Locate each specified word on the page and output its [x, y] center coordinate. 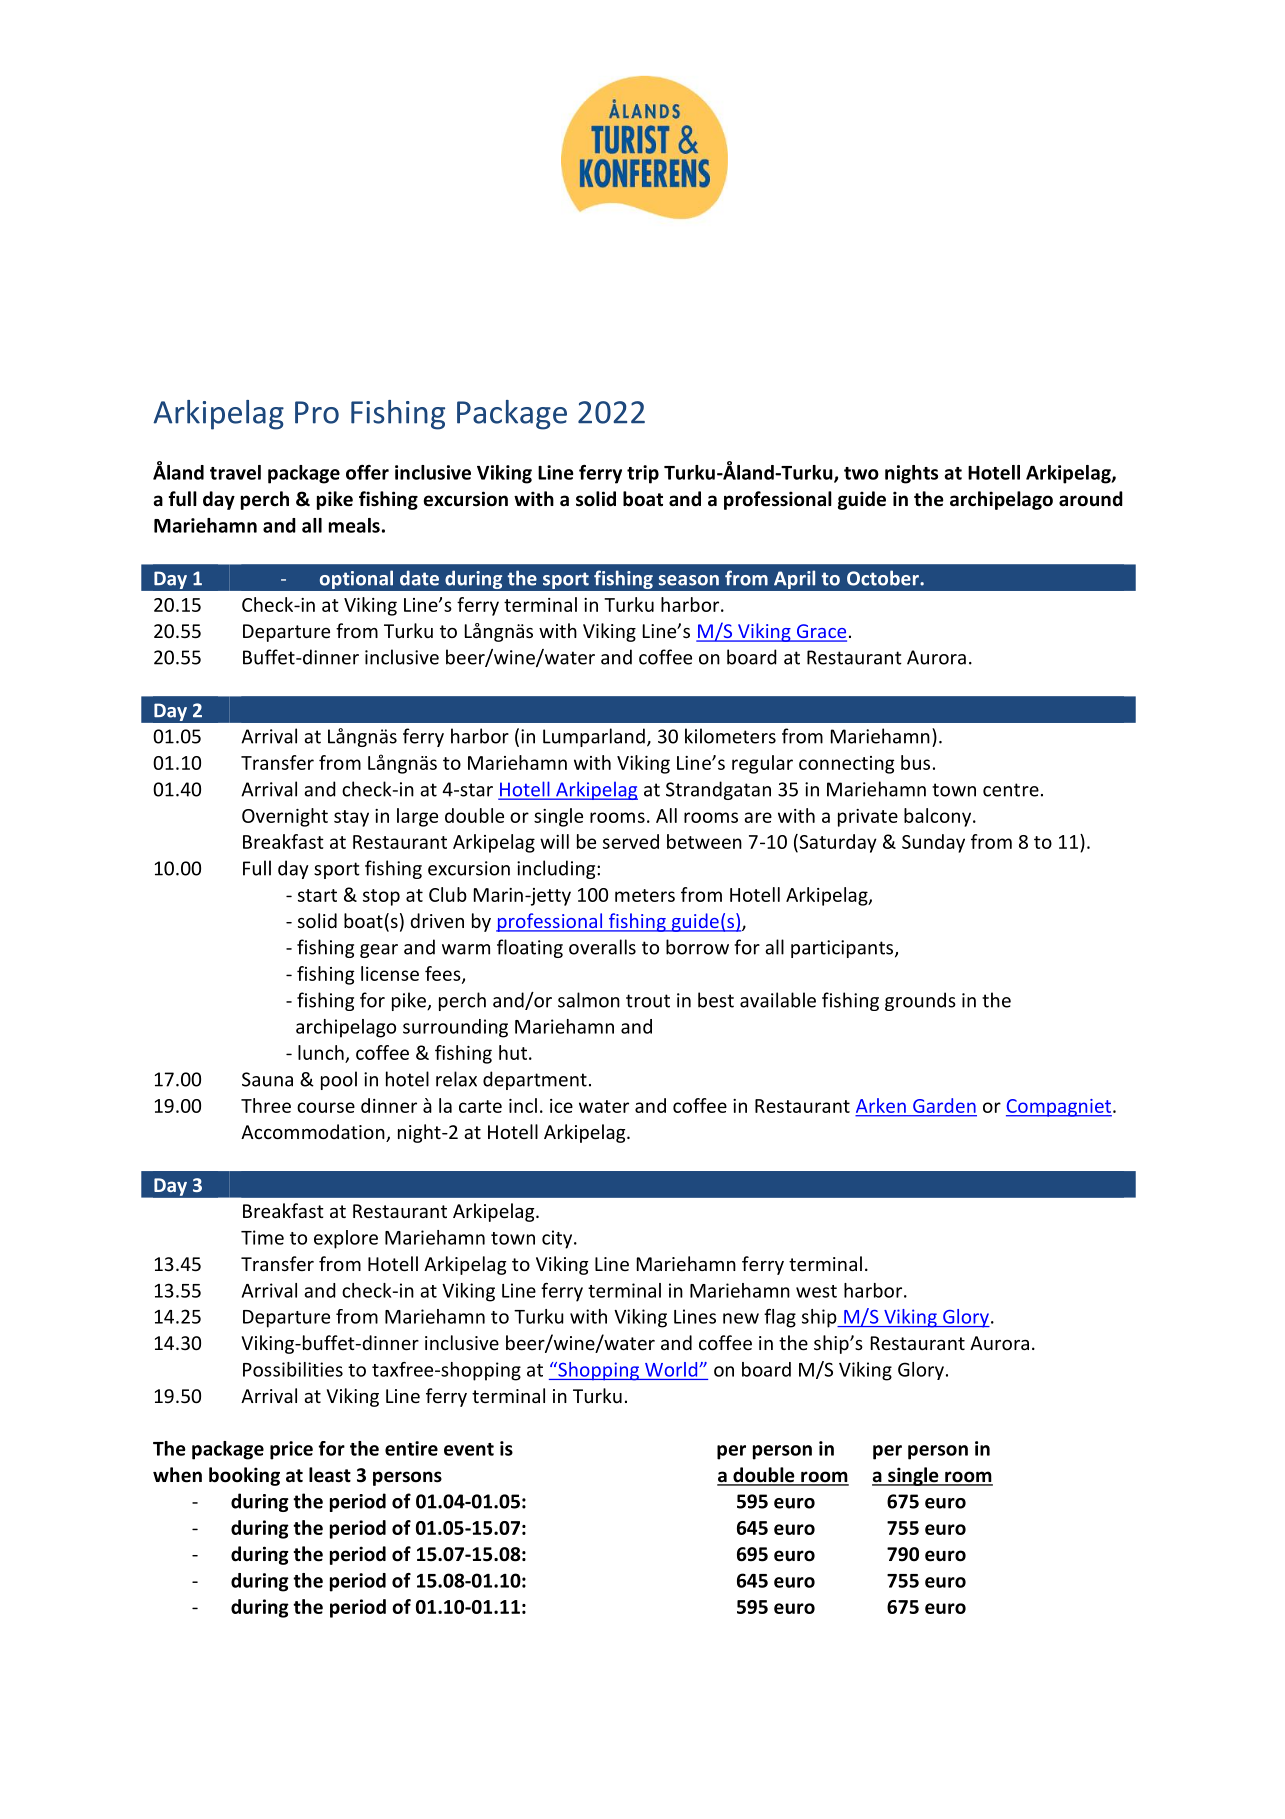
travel [235, 472]
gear [379, 951]
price [291, 1450]
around [1091, 499]
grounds [920, 1001]
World [672, 1369]
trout [648, 1001]
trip [643, 474]
